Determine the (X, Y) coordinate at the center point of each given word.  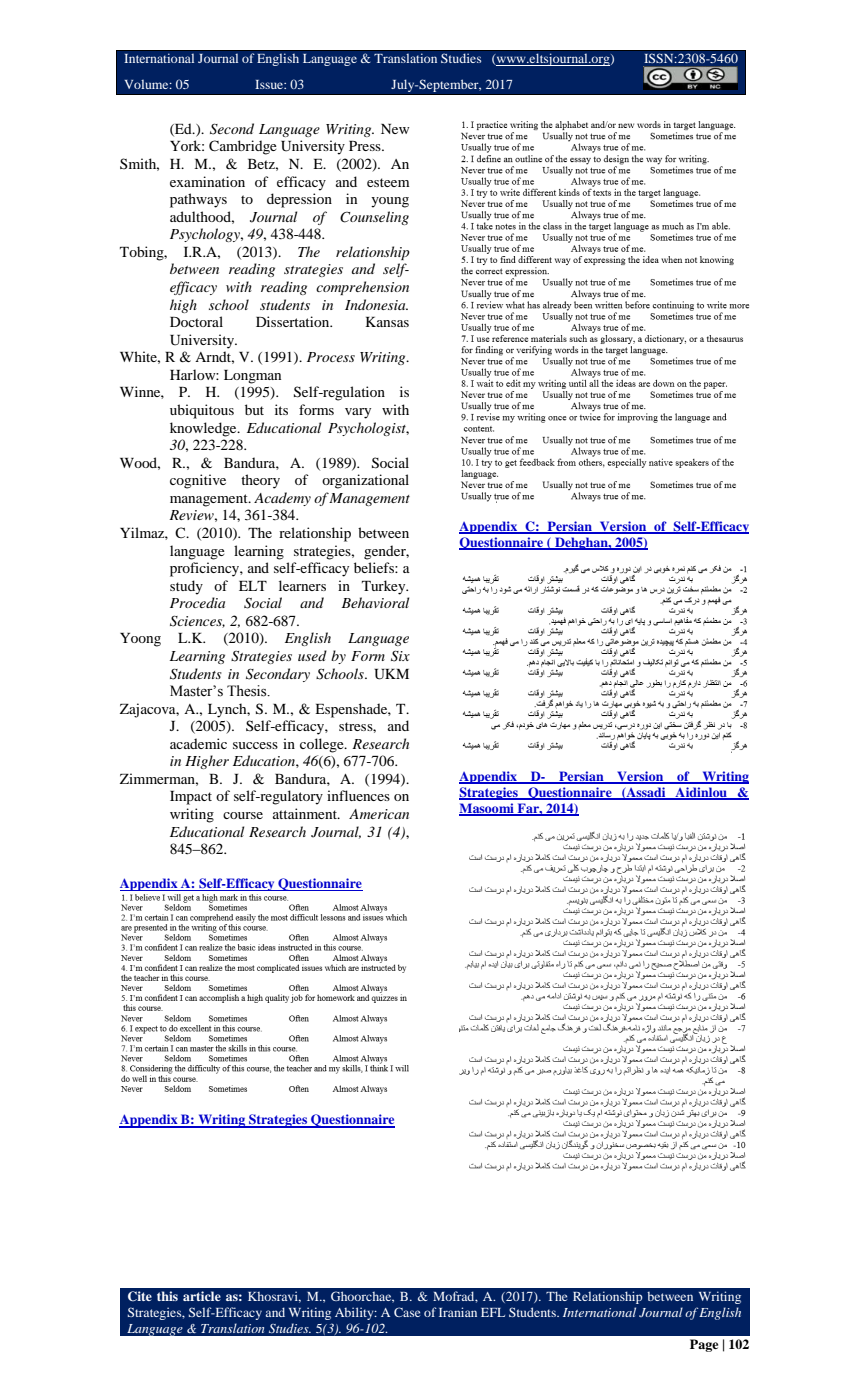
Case (407, 1312)
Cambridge (243, 147)
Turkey (385, 587)
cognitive (198, 481)
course (243, 815)
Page (704, 1345)
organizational (365, 481)
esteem (388, 182)
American (379, 814)
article (202, 1296)
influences (358, 795)
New (395, 129)
